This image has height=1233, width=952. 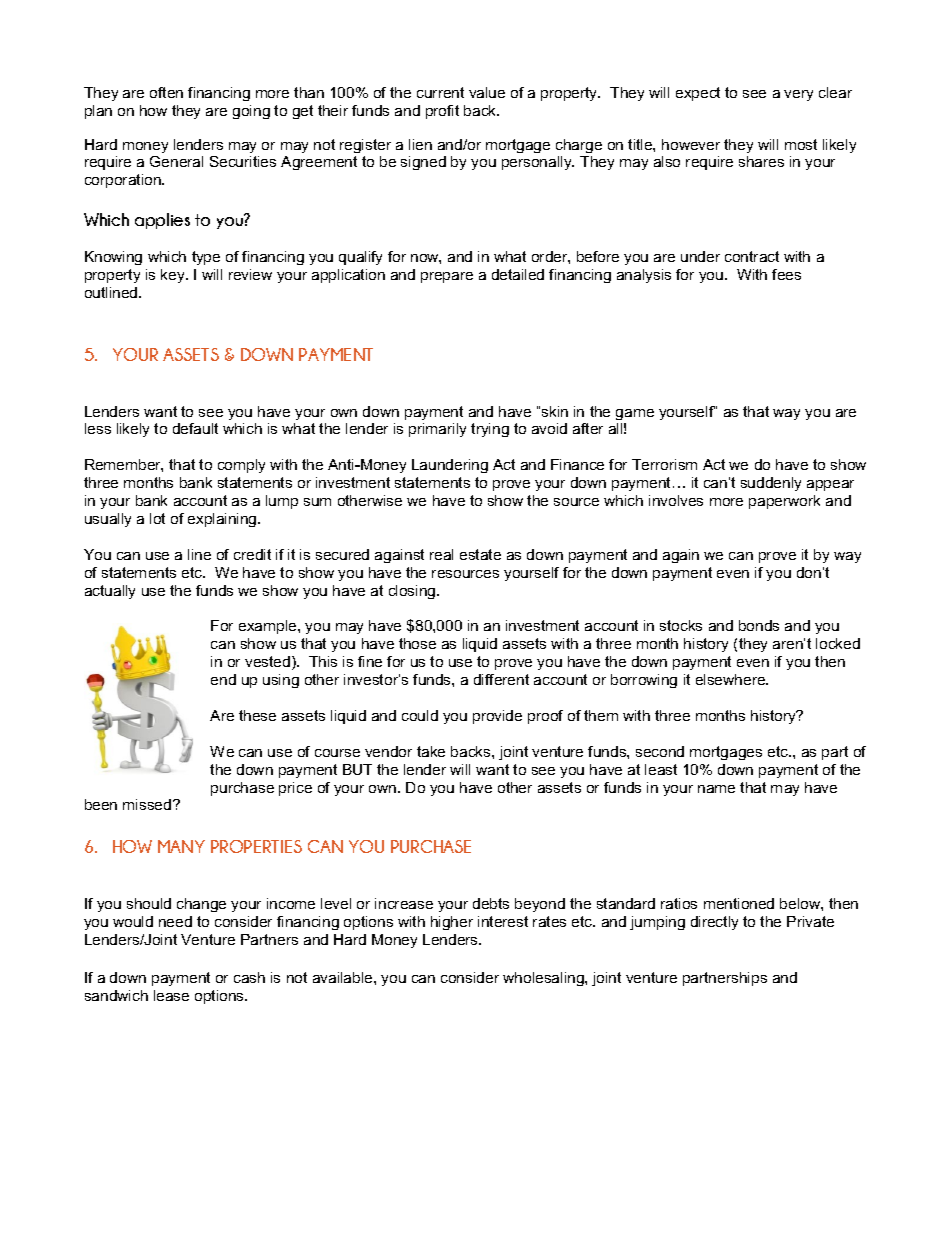 I want to click on trying, so click(x=490, y=430).
